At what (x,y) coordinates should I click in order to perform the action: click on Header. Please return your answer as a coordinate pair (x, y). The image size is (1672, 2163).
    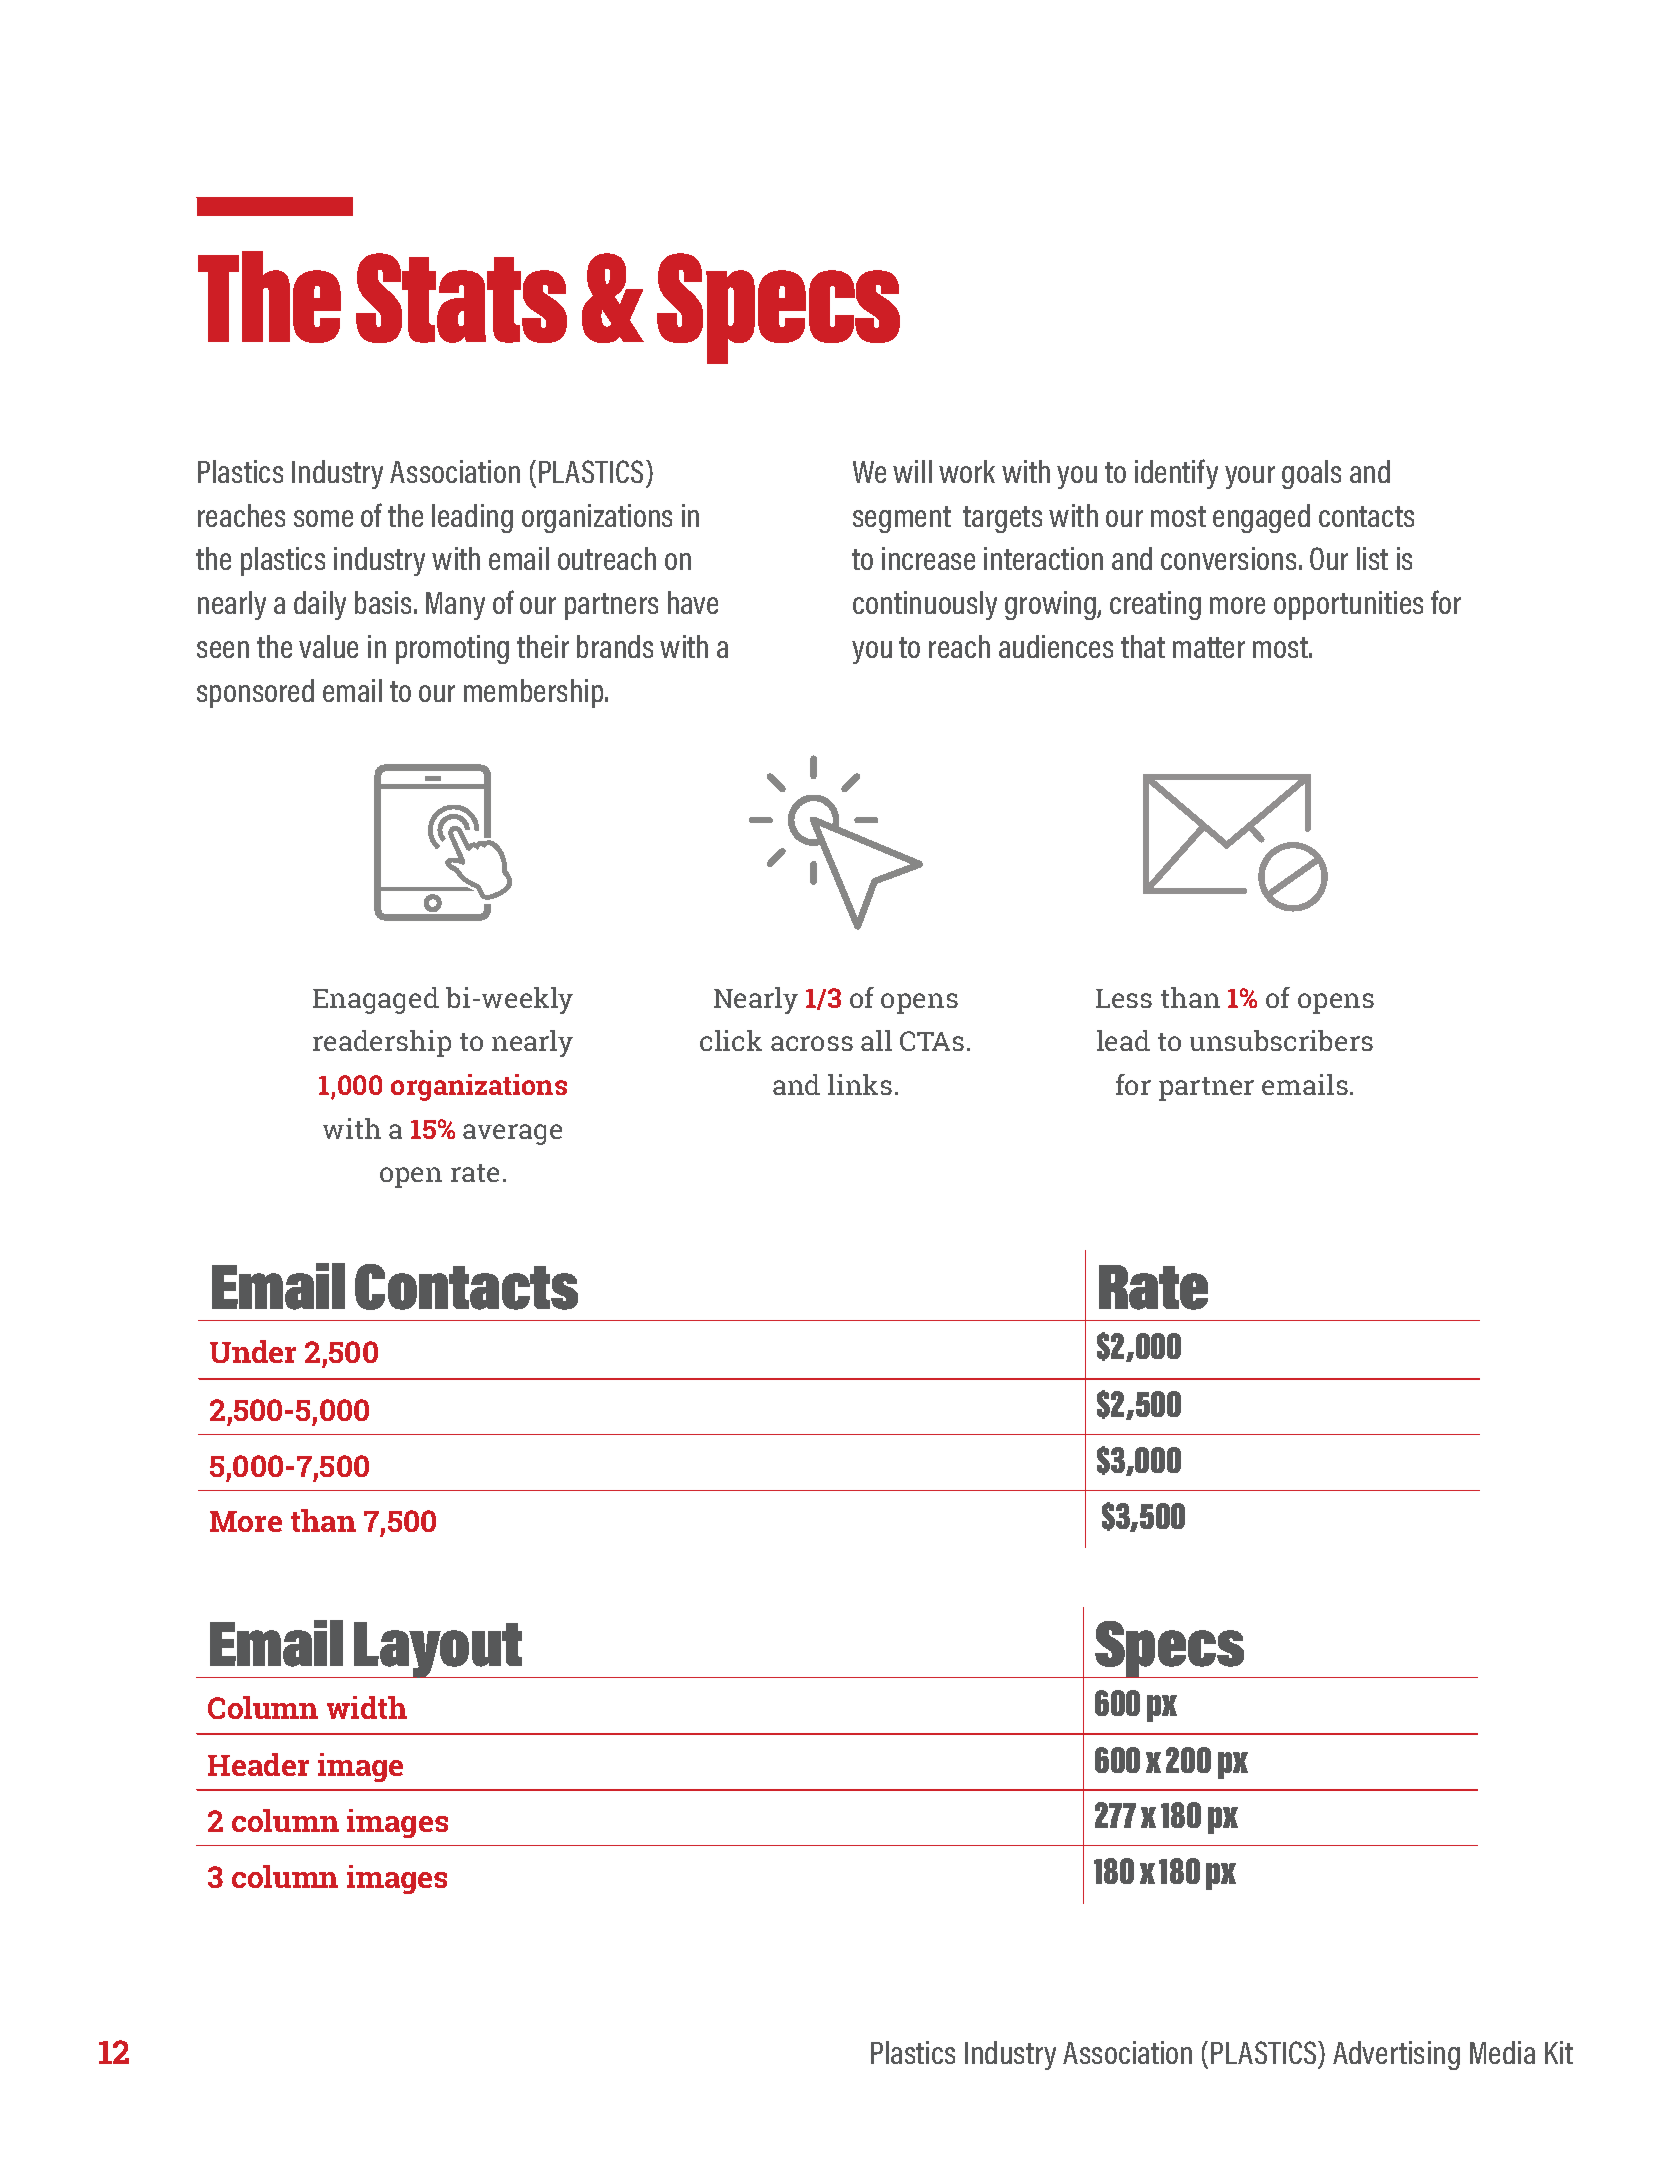
    Looking at the image, I should click on (258, 1764).
